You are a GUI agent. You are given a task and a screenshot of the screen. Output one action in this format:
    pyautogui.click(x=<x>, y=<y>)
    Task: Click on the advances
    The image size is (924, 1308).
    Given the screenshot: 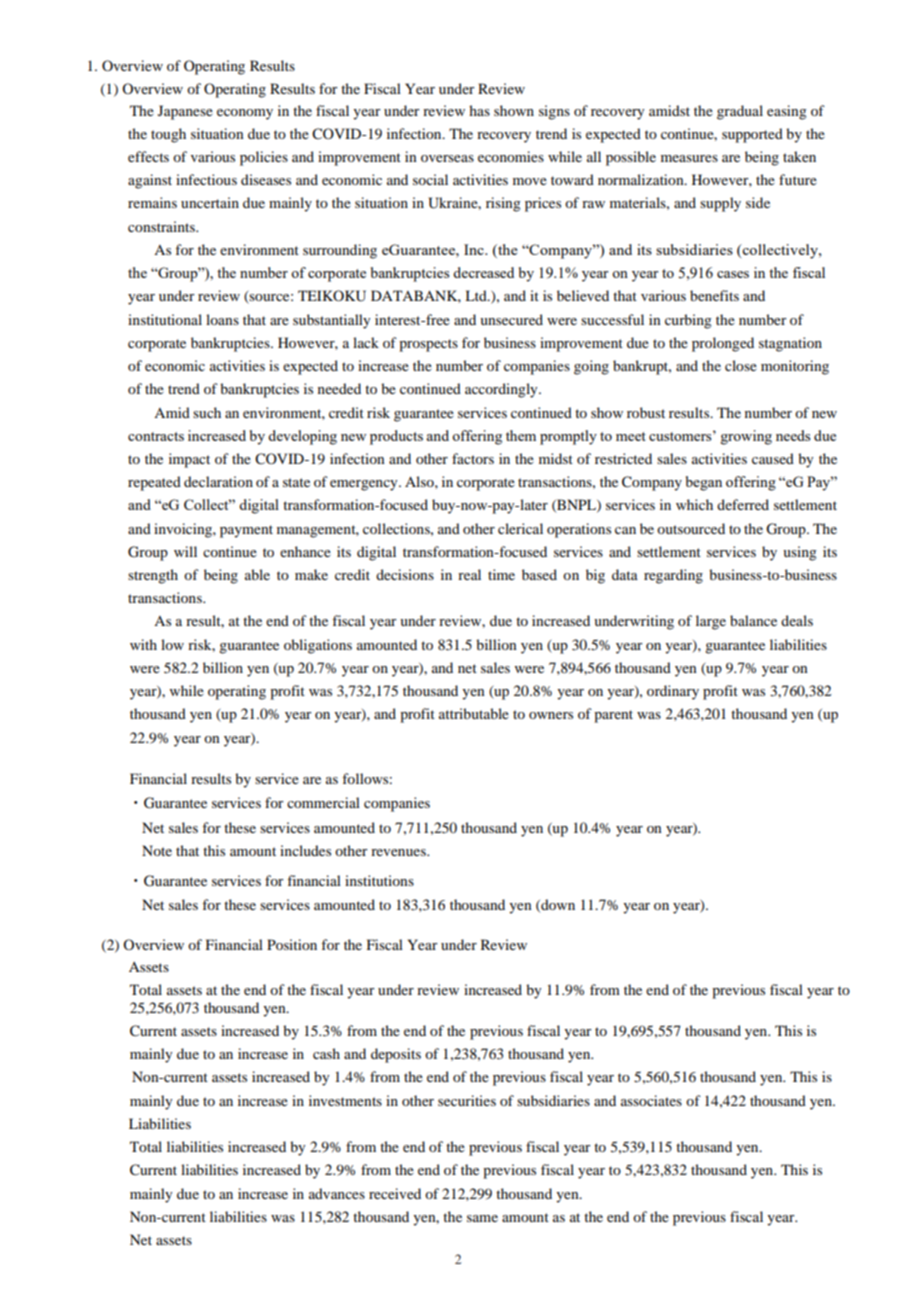 What is the action you would take?
    pyautogui.click(x=337, y=1193)
